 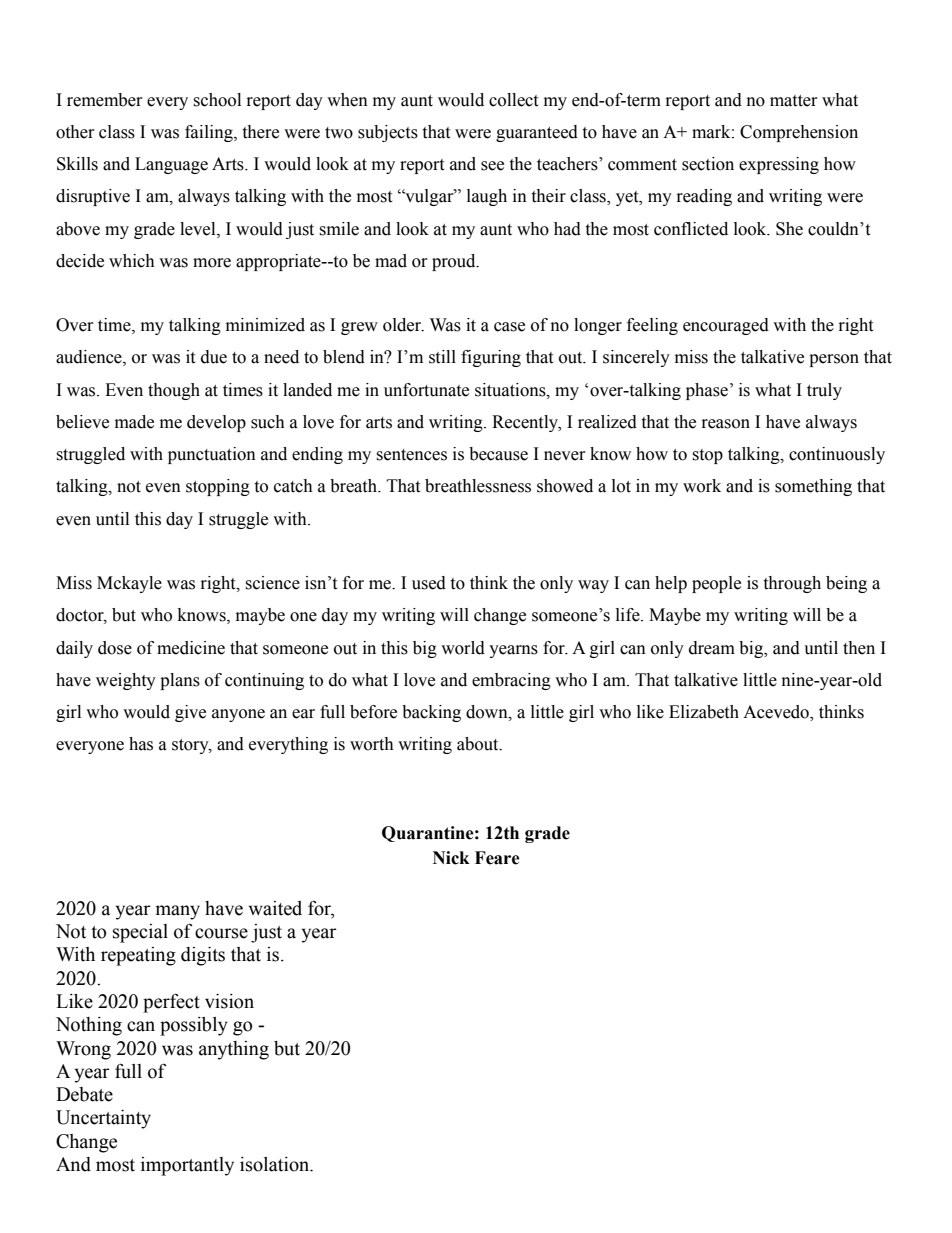 I want to click on importantly, so click(x=187, y=1166).
